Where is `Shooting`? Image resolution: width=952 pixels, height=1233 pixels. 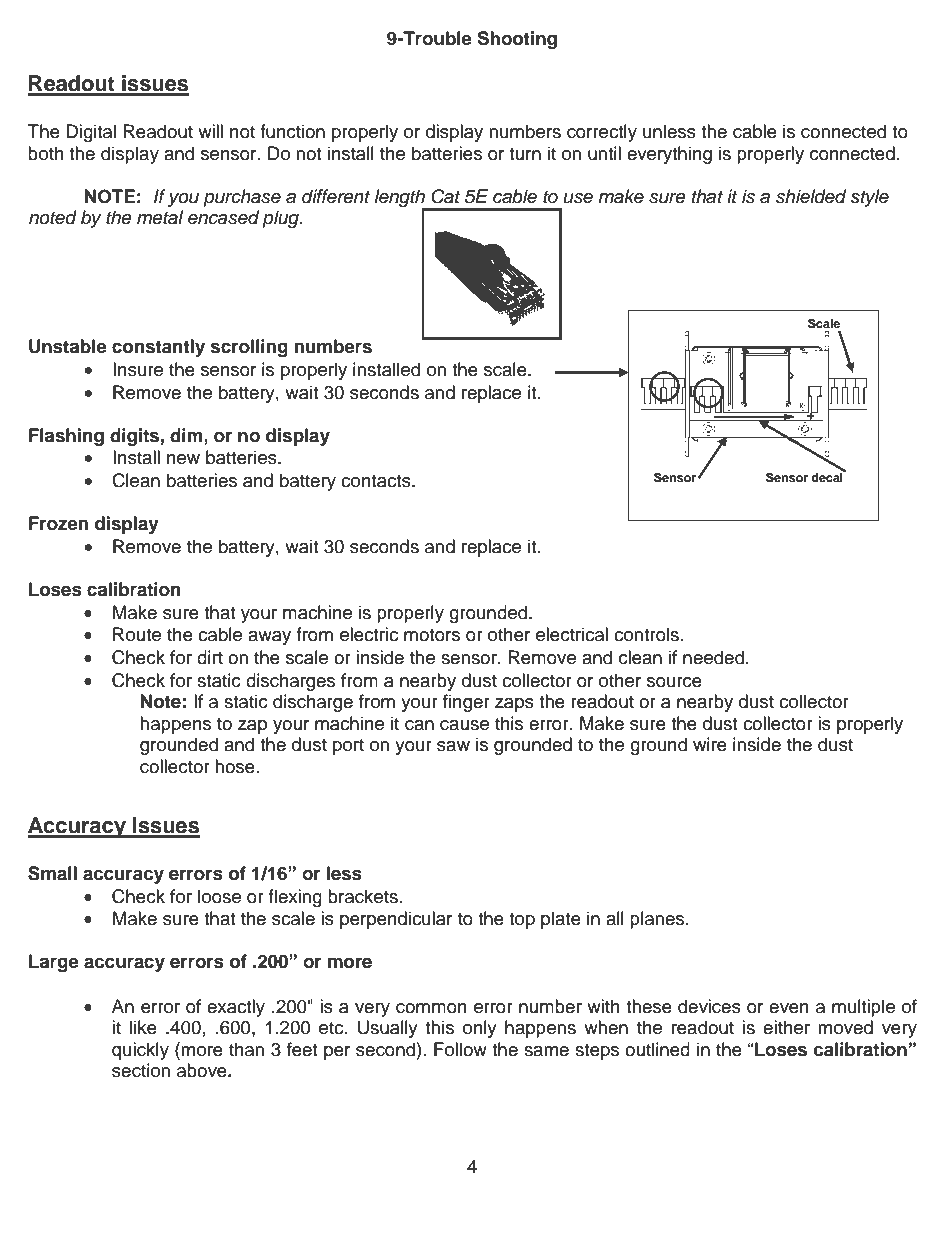 Shooting is located at coordinates (517, 40).
